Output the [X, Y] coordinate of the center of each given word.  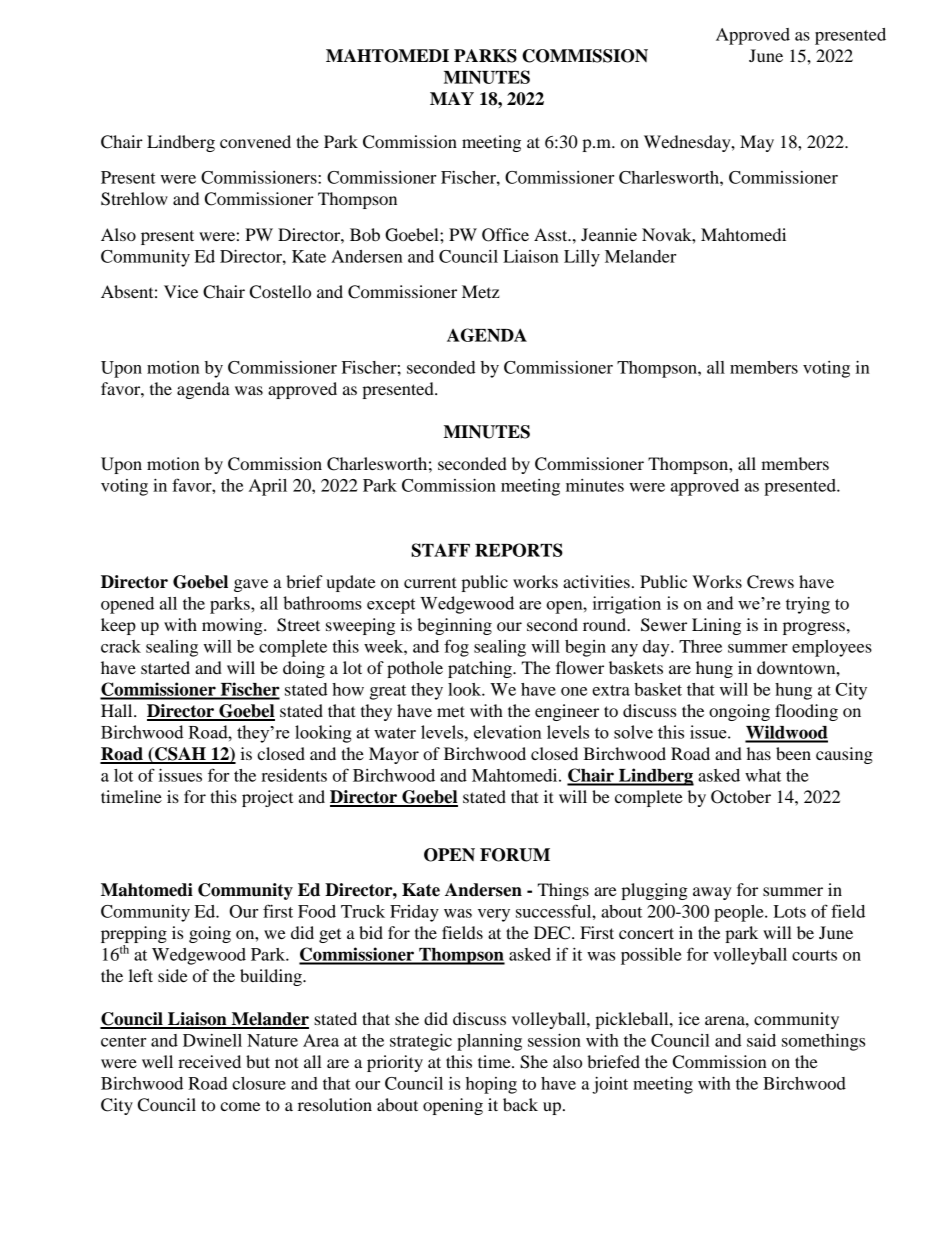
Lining [716, 626]
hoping [491, 1085]
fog [456, 648]
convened [255, 141]
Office [505, 235]
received [209, 1061]
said [761, 1040]
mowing [233, 626]
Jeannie [609, 234]
